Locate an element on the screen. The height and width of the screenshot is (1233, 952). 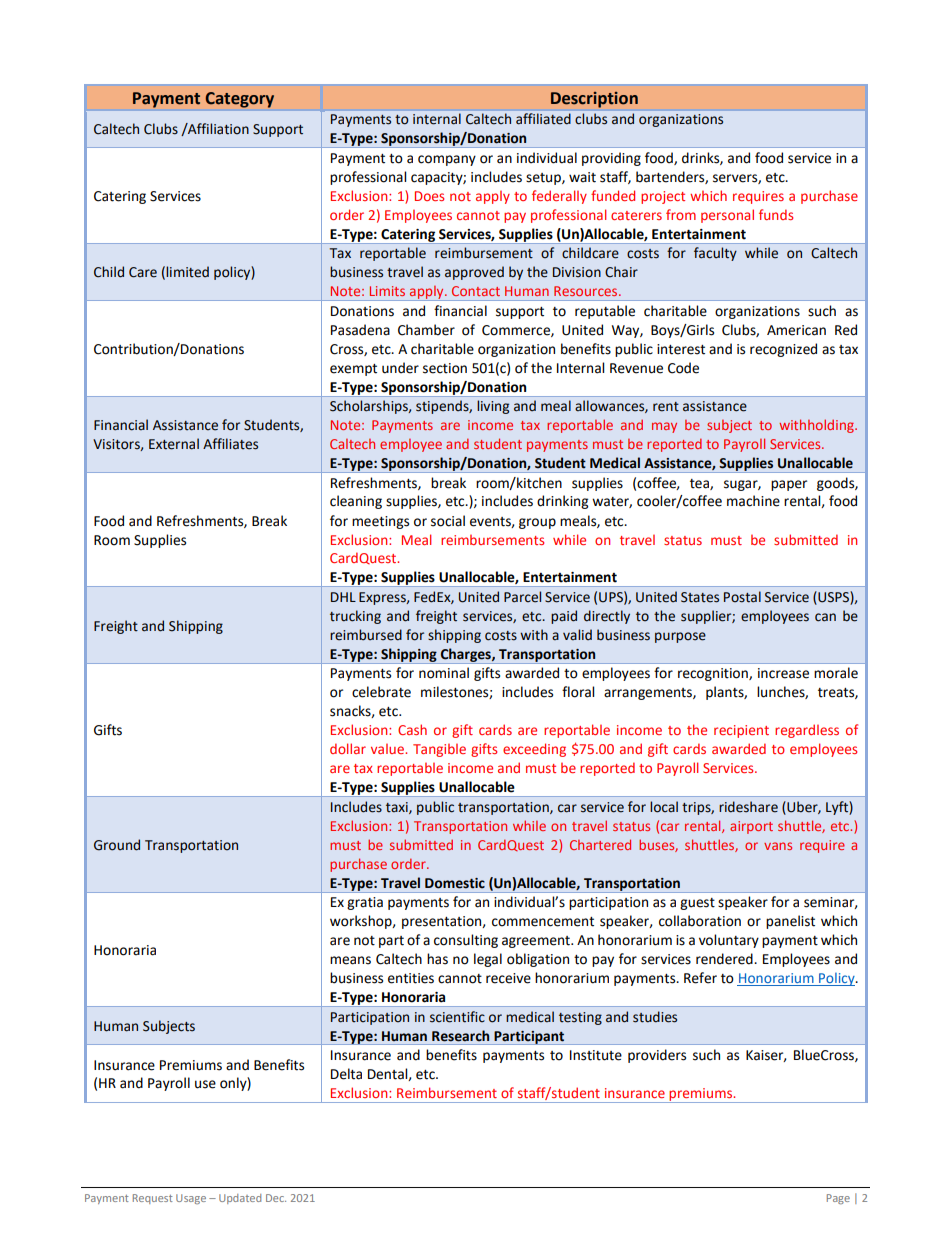
Affiliates is located at coordinates (230, 444).
